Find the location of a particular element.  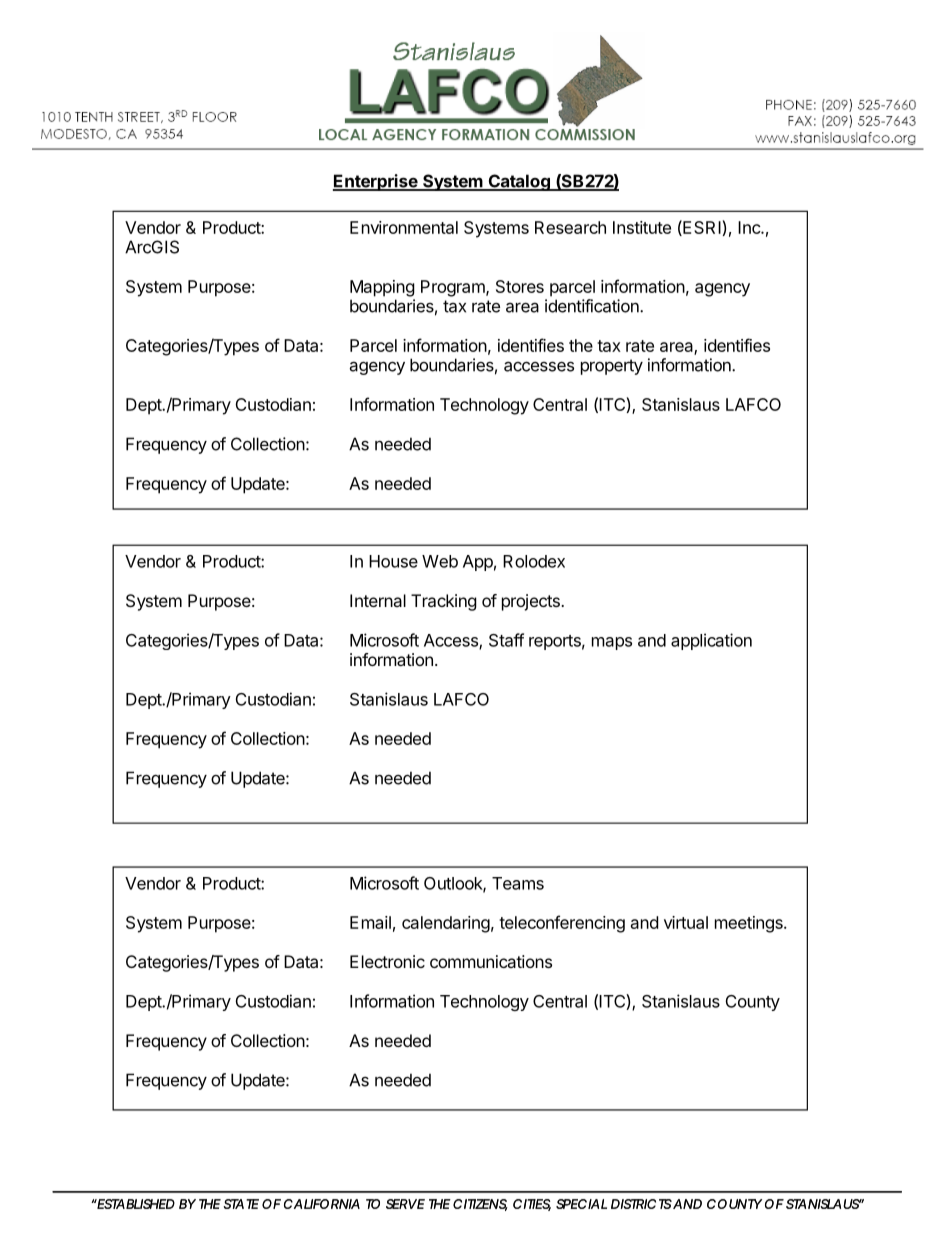

STATE is located at coordinates (241, 1204).
